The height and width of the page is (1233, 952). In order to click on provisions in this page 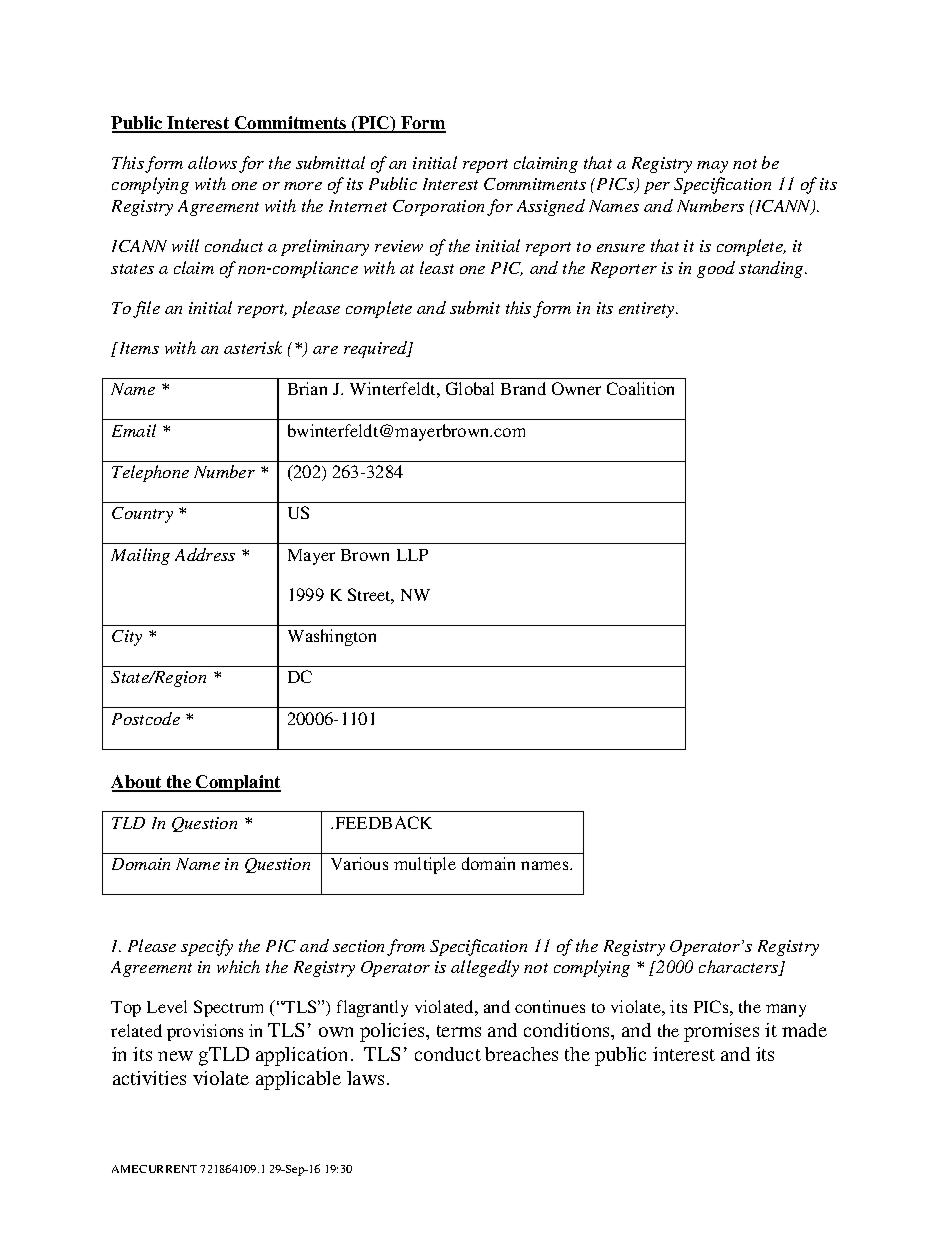, I will do `click(205, 1032)`.
